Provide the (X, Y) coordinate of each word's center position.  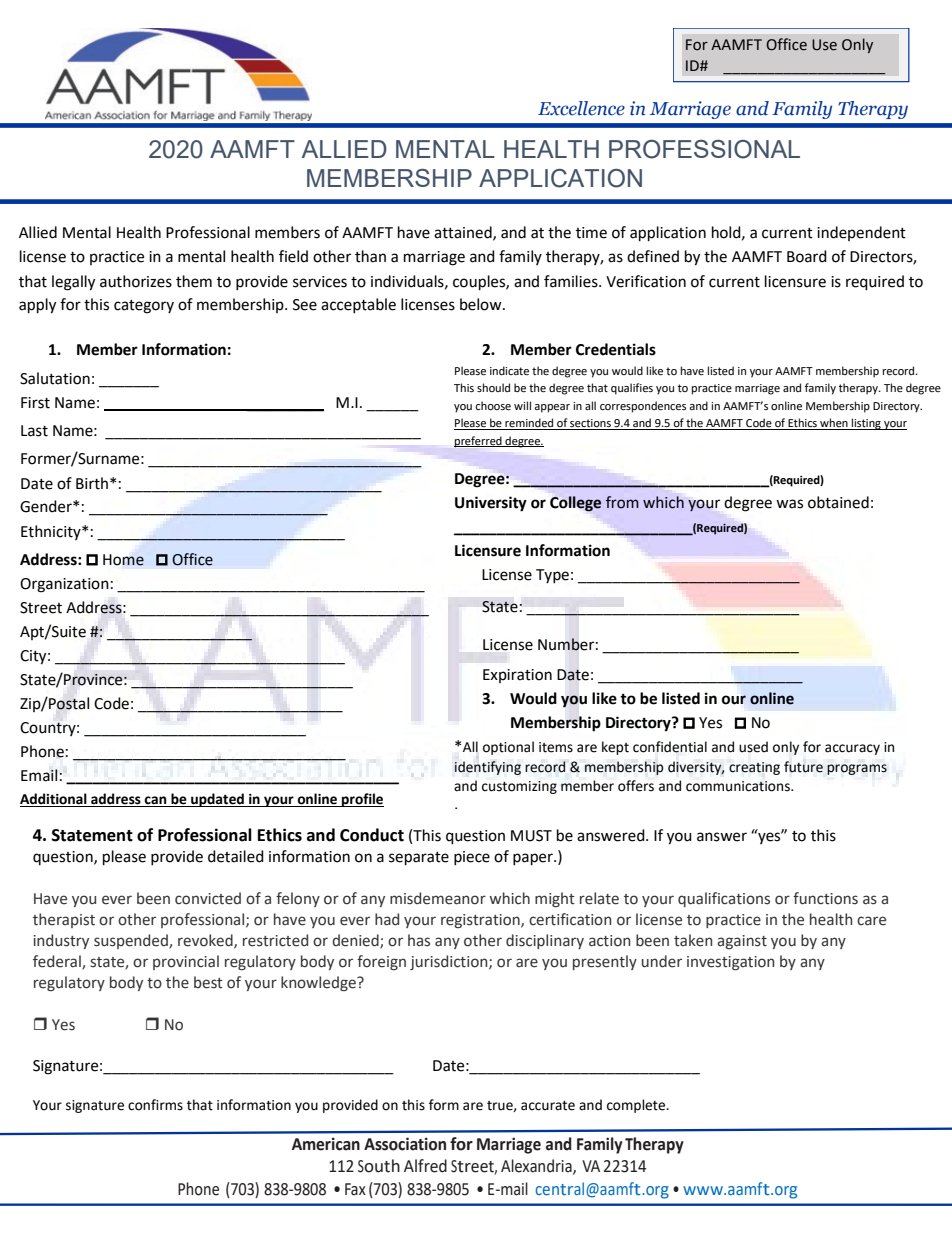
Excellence (581, 108)
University (491, 504)
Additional (54, 800)
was (789, 504)
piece (472, 858)
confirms (155, 1105)
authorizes (136, 281)
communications (739, 786)
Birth (92, 483)
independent (861, 233)
